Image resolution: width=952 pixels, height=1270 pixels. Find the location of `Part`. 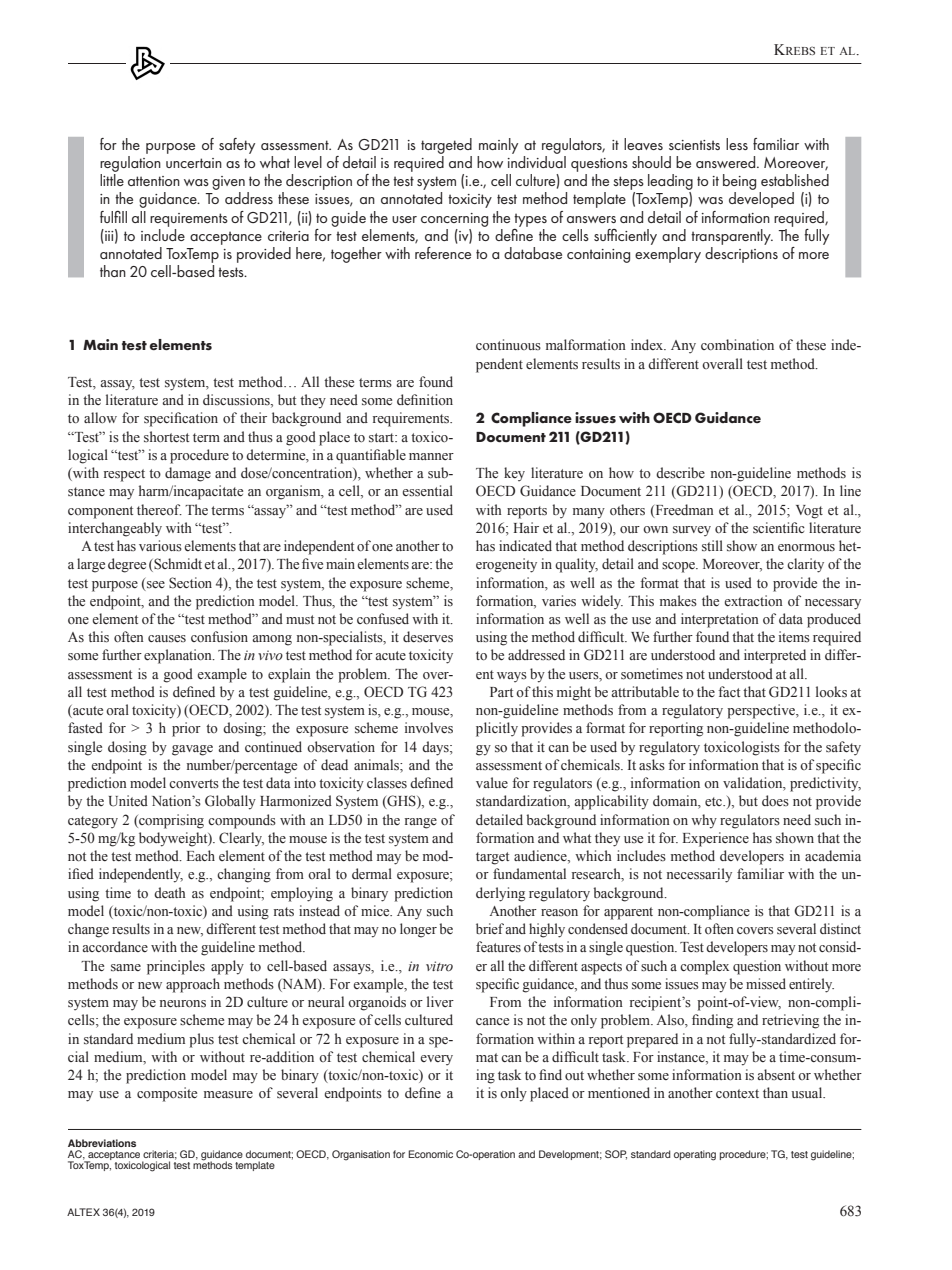

Part is located at coordinates (501, 692).
